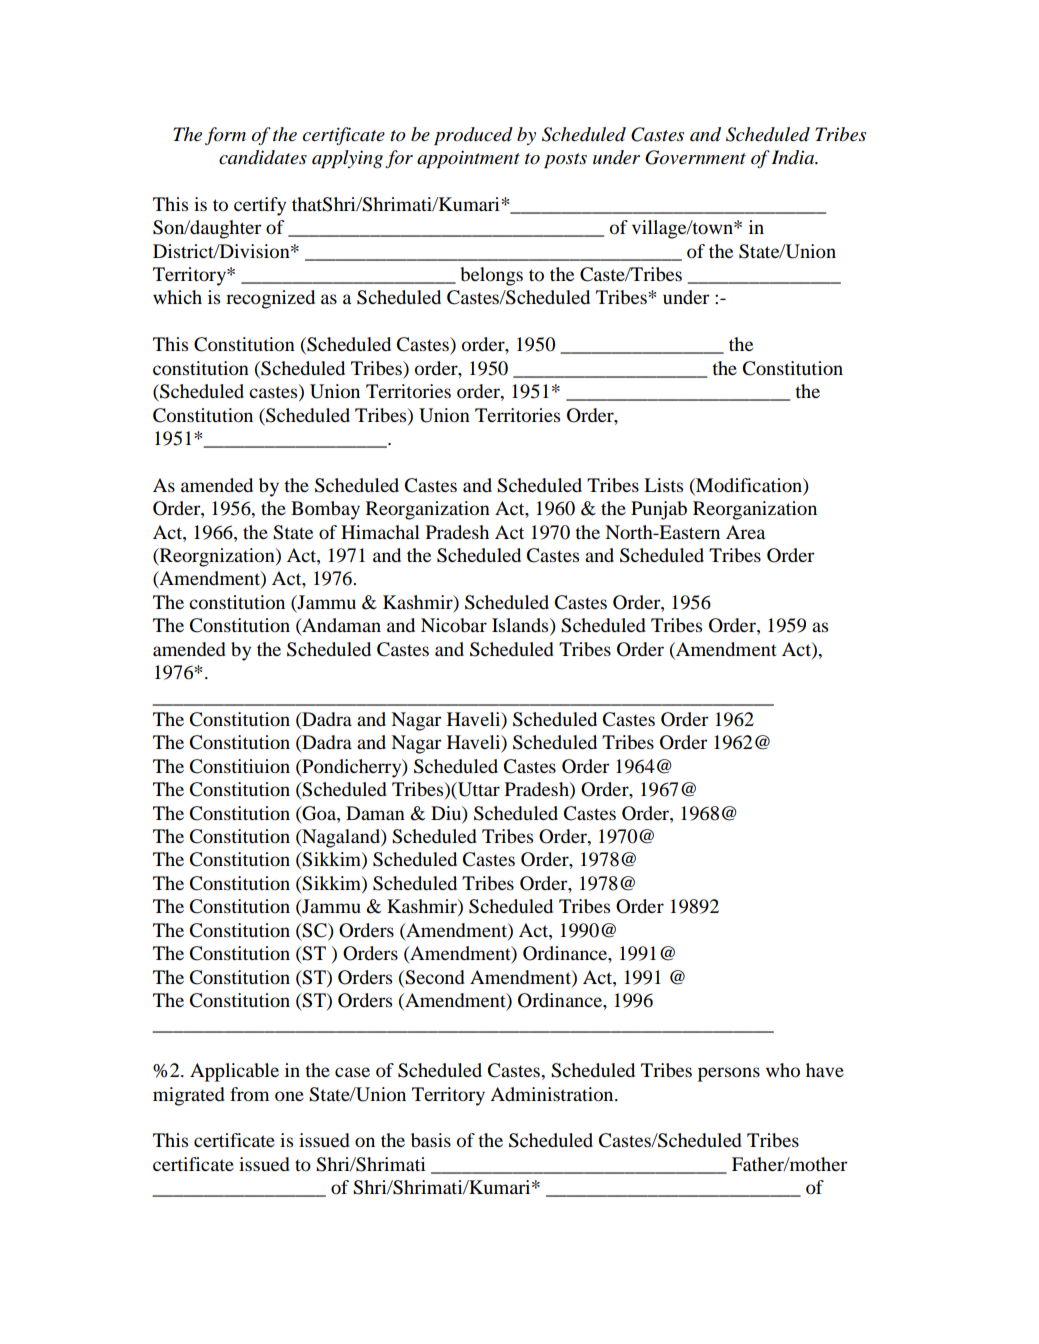 The height and width of the document is (1344, 1039). I want to click on Punjab, so click(659, 510).
